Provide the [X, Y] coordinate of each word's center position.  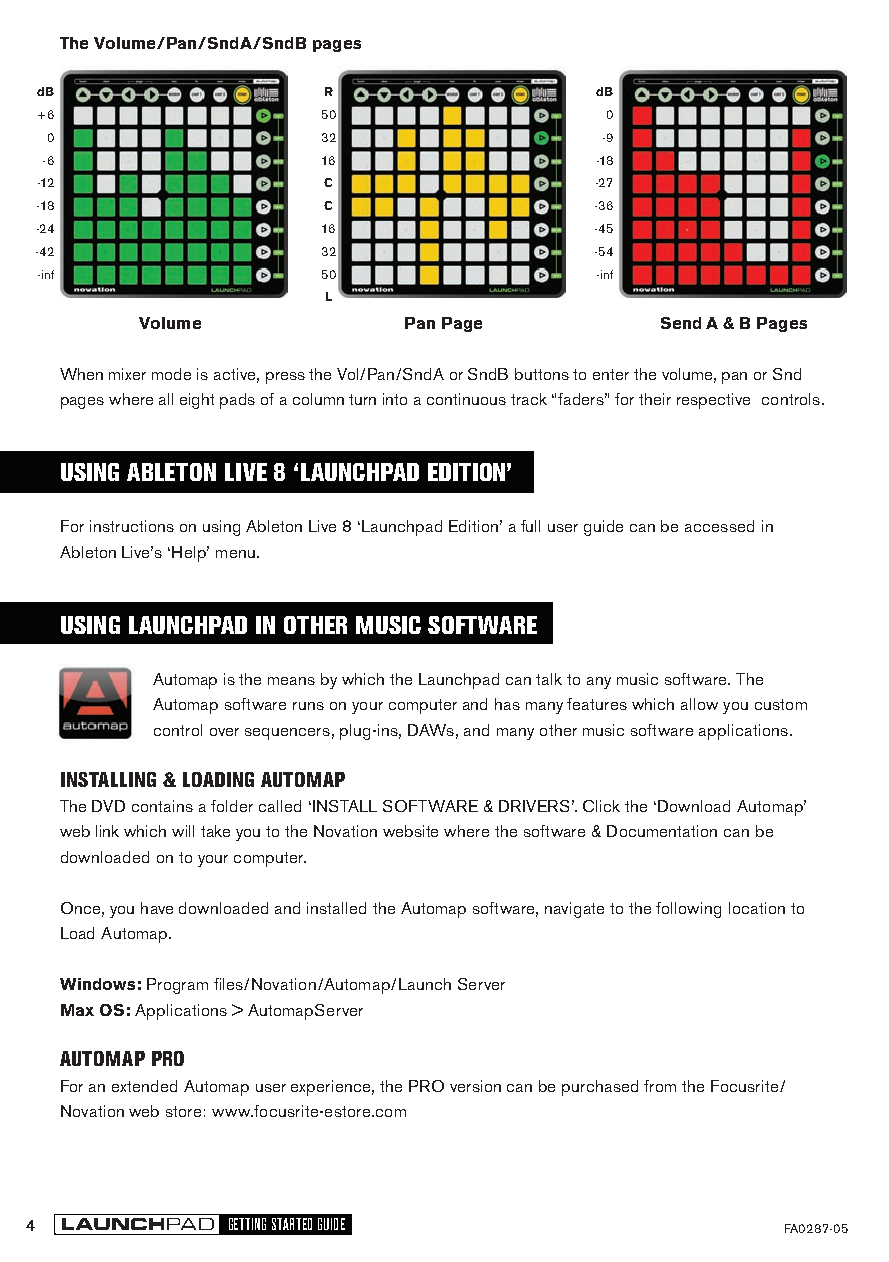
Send [681, 323]
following [688, 910]
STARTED [292, 1224]
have [157, 908]
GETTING [247, 1224]
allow [699, 704]
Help [190, 554]
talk [549, 679]
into [395, 399]
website [410, 831]
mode [171, 374]
